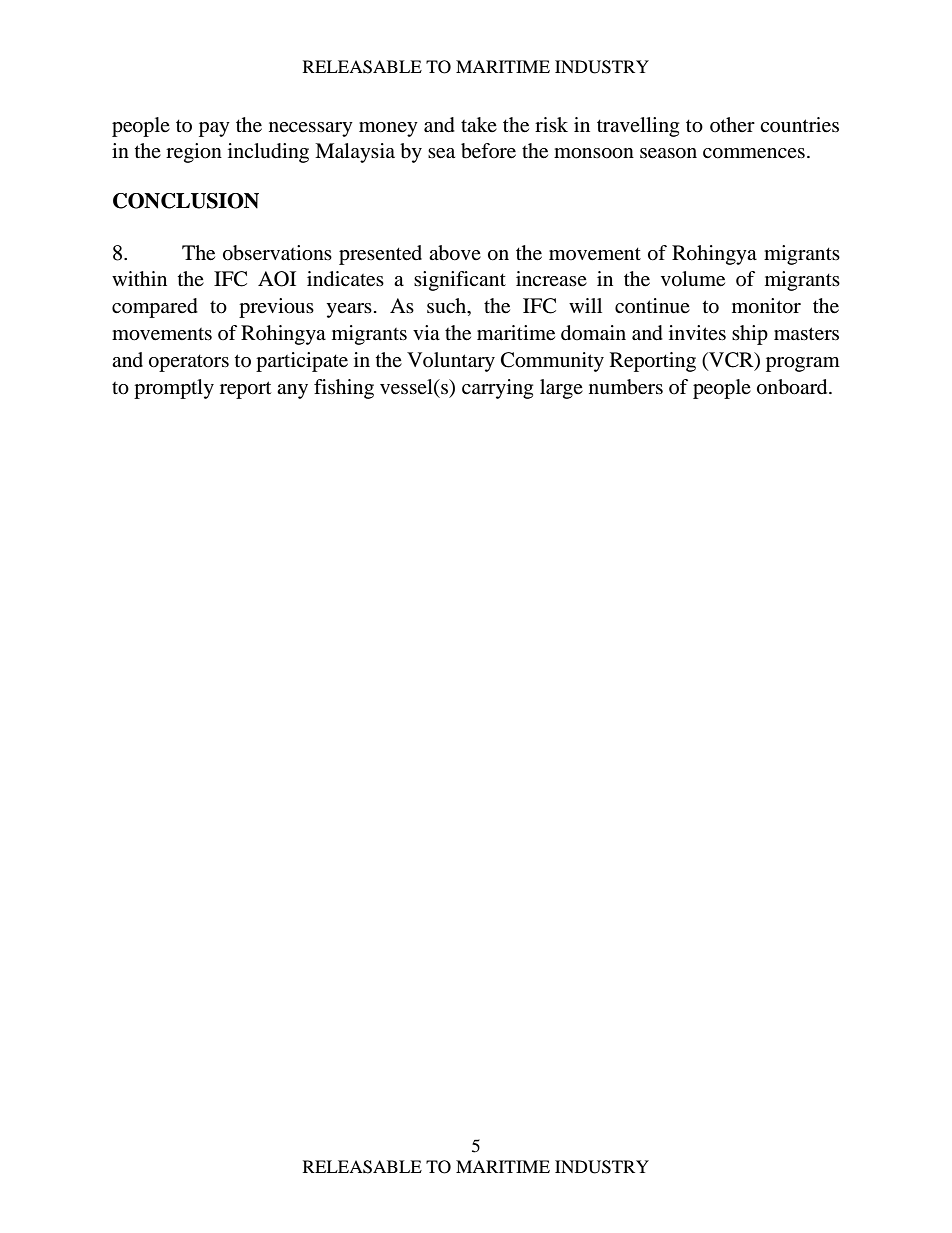 This screenshot has width=952, height=1233. What do you see at coordinates (186, 201) in the screenshot?
I see `CONCLUSION` at bounding box center [186, 201].
